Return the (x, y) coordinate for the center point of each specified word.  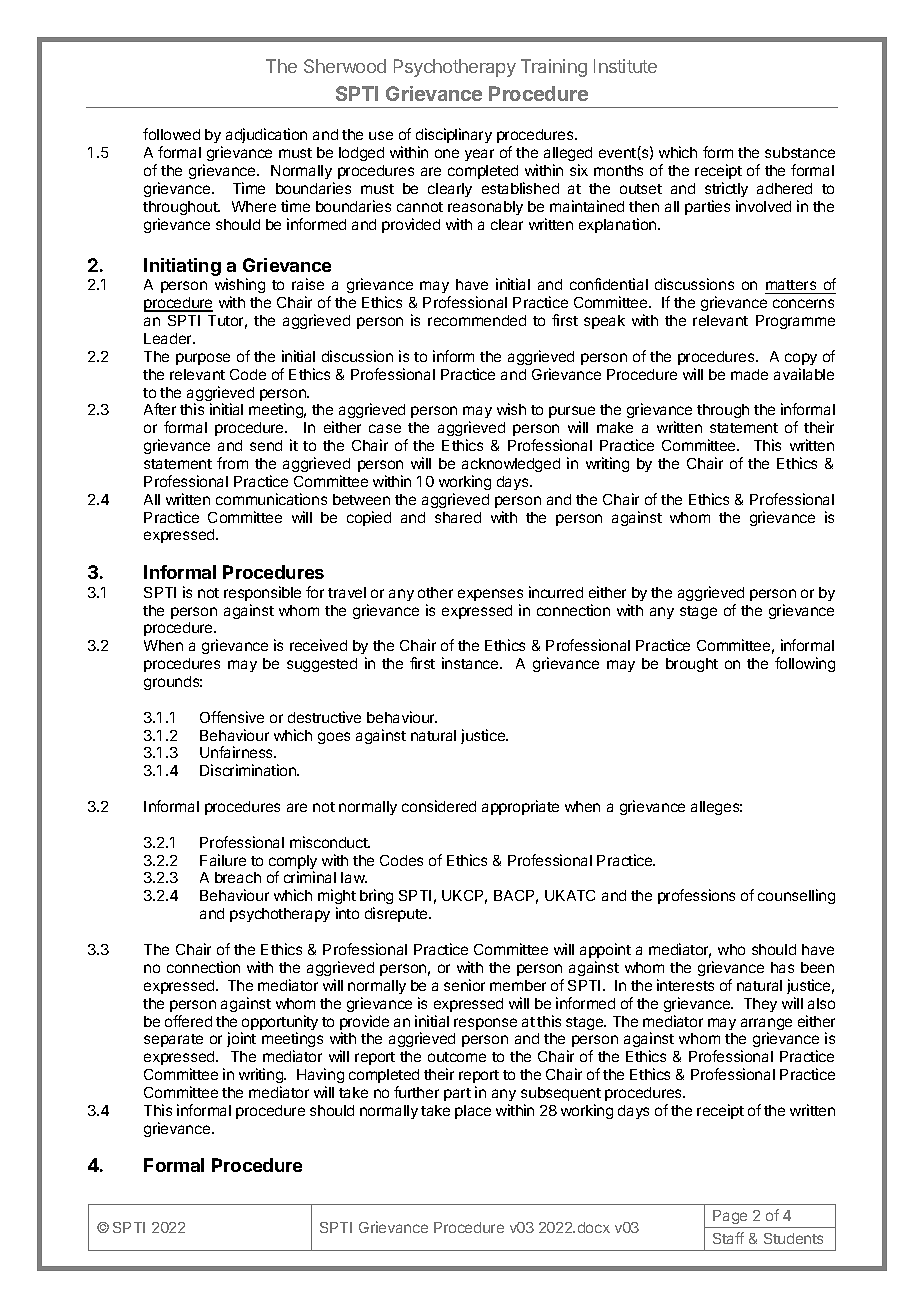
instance (471, 663)
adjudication (266, 135)
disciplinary (454, 137)
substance (800, 152)
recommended (477, 320)
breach (238, 877)
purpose (203, 359)
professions (696, 896)
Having (320, 1075)
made (749, 374)
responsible (262, 593)
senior (464, 985)
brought (692, 665)
